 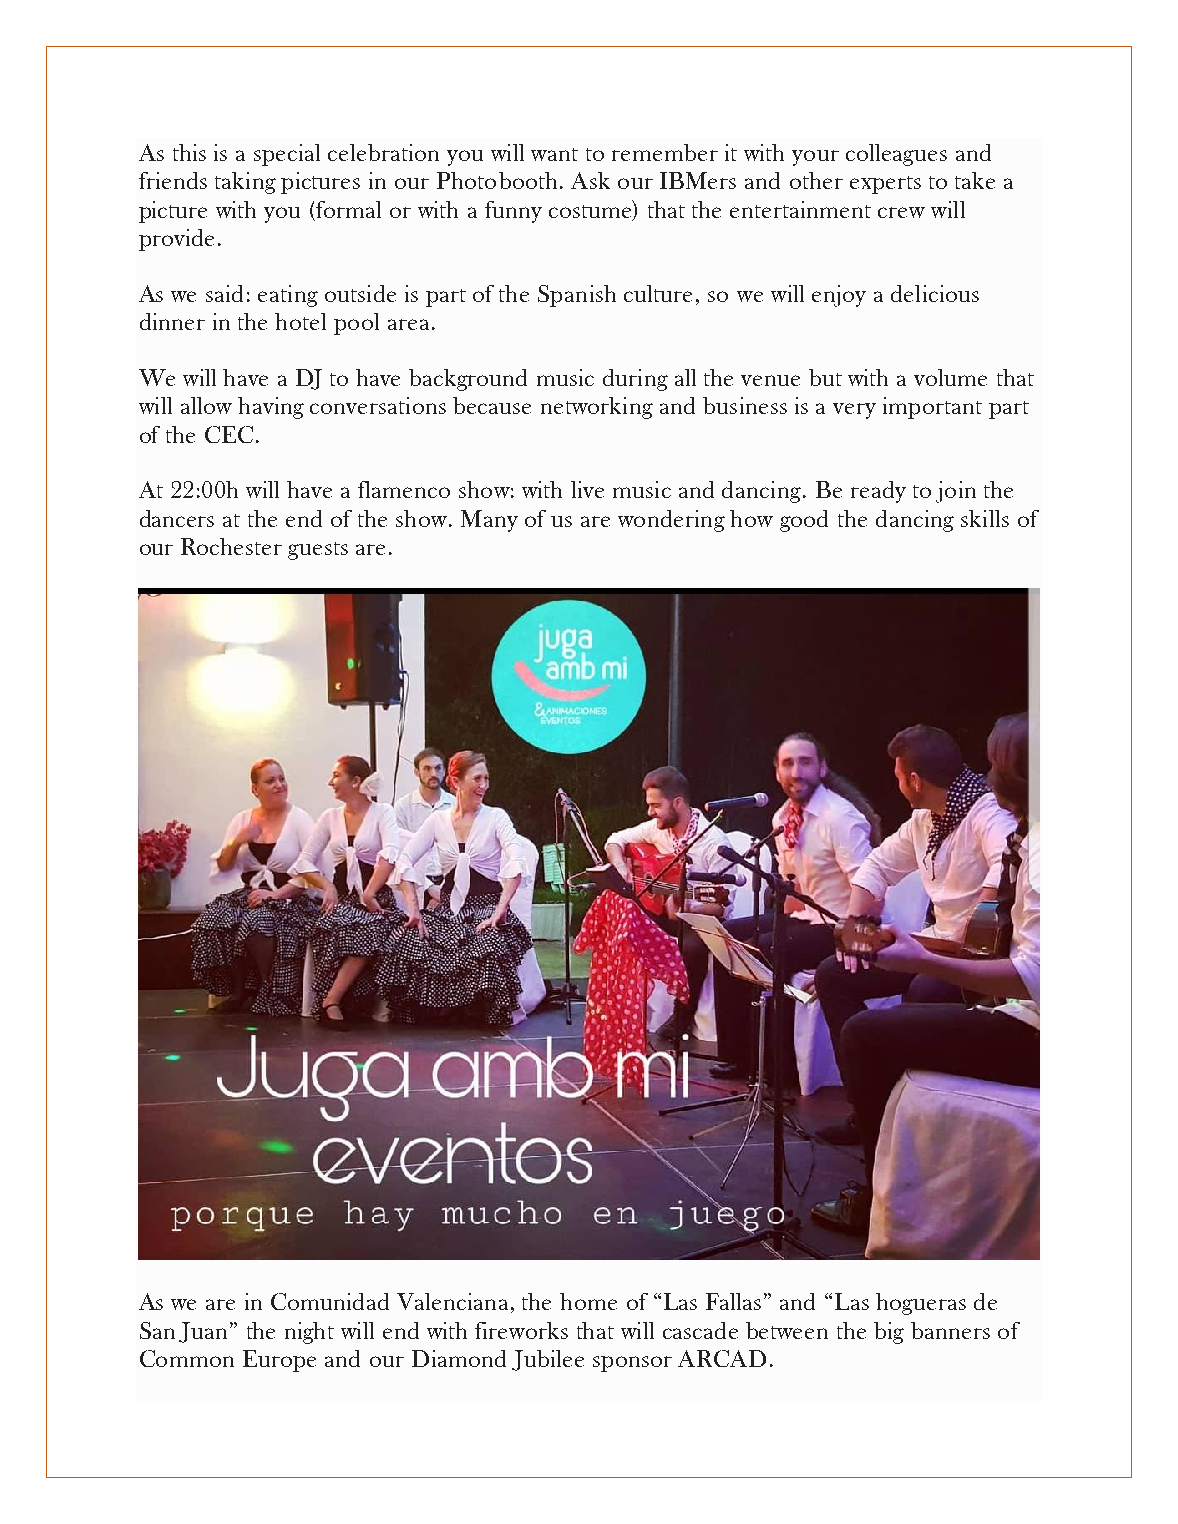 What do you see at coordinates (588, 1301) in the screenshot?
I see `home` at bounding box center [588, 1301].
